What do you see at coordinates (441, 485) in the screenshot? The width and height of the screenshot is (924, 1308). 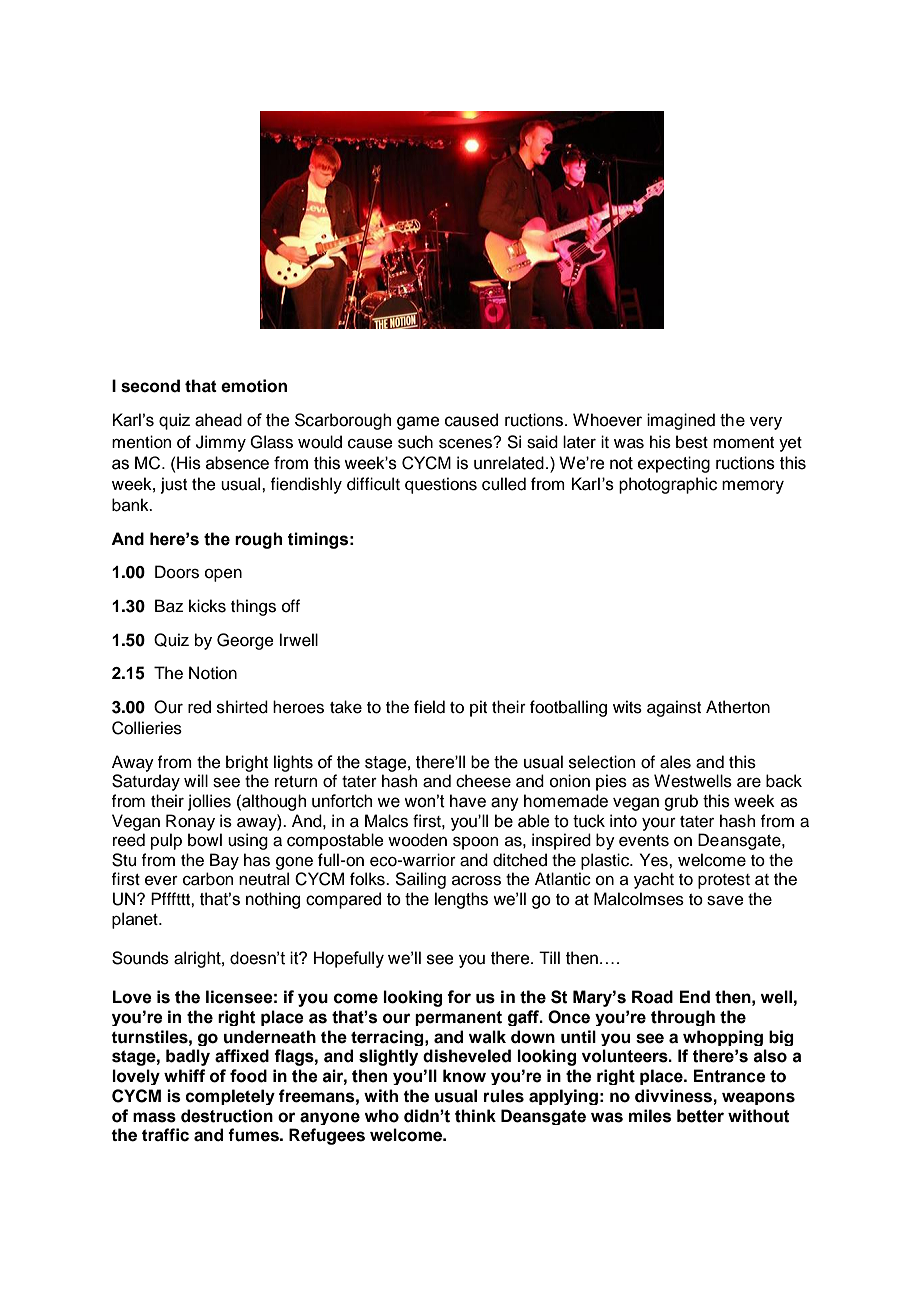 I see `questions` at bounding box center [441, 485].
